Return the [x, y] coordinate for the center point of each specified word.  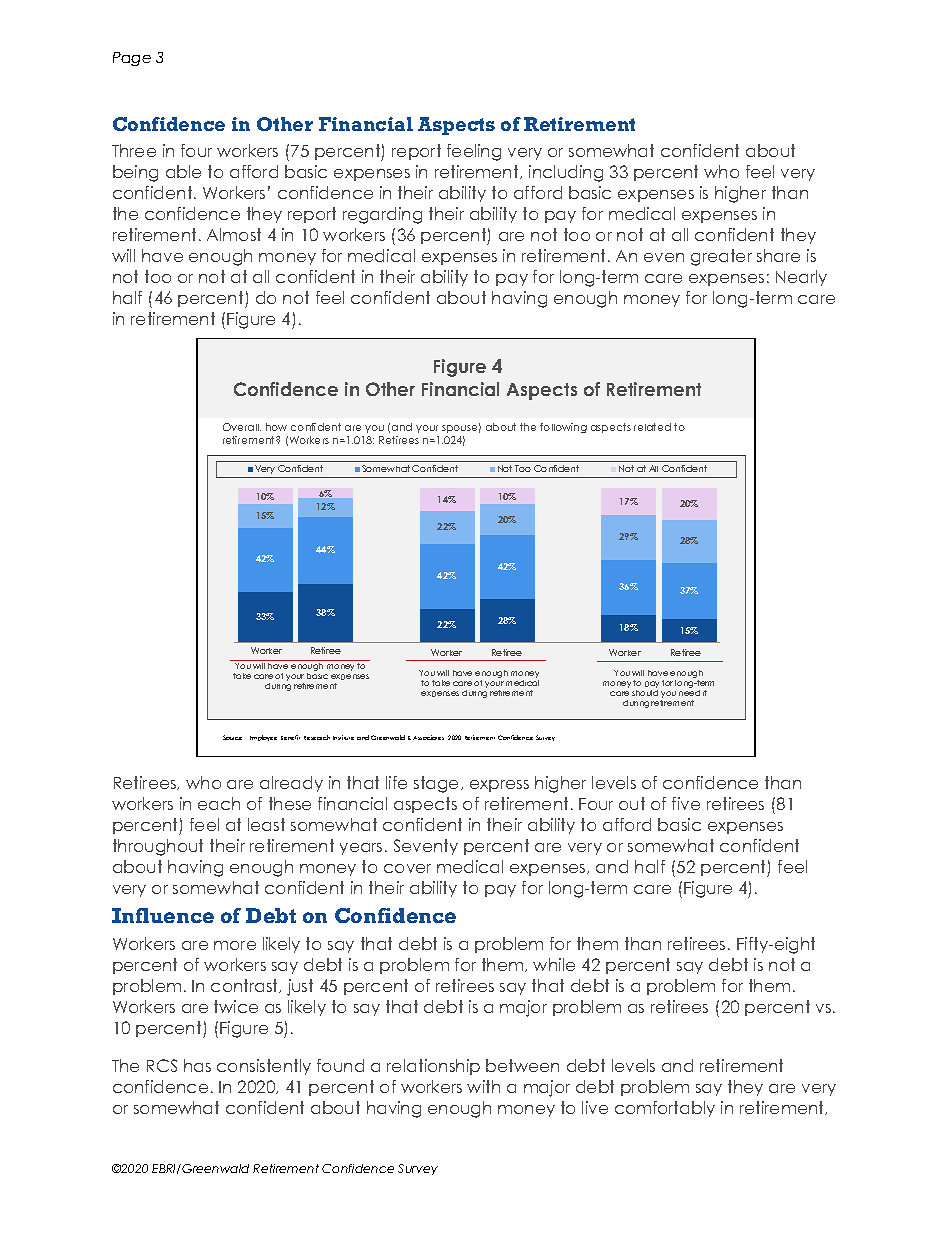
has [197, 1065]
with [483, 1086]
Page [132, 59]
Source [232, 737]
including [566, 173]
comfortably [665, 1109]
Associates [428, 737]
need [689, 693]
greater [721, 257]
